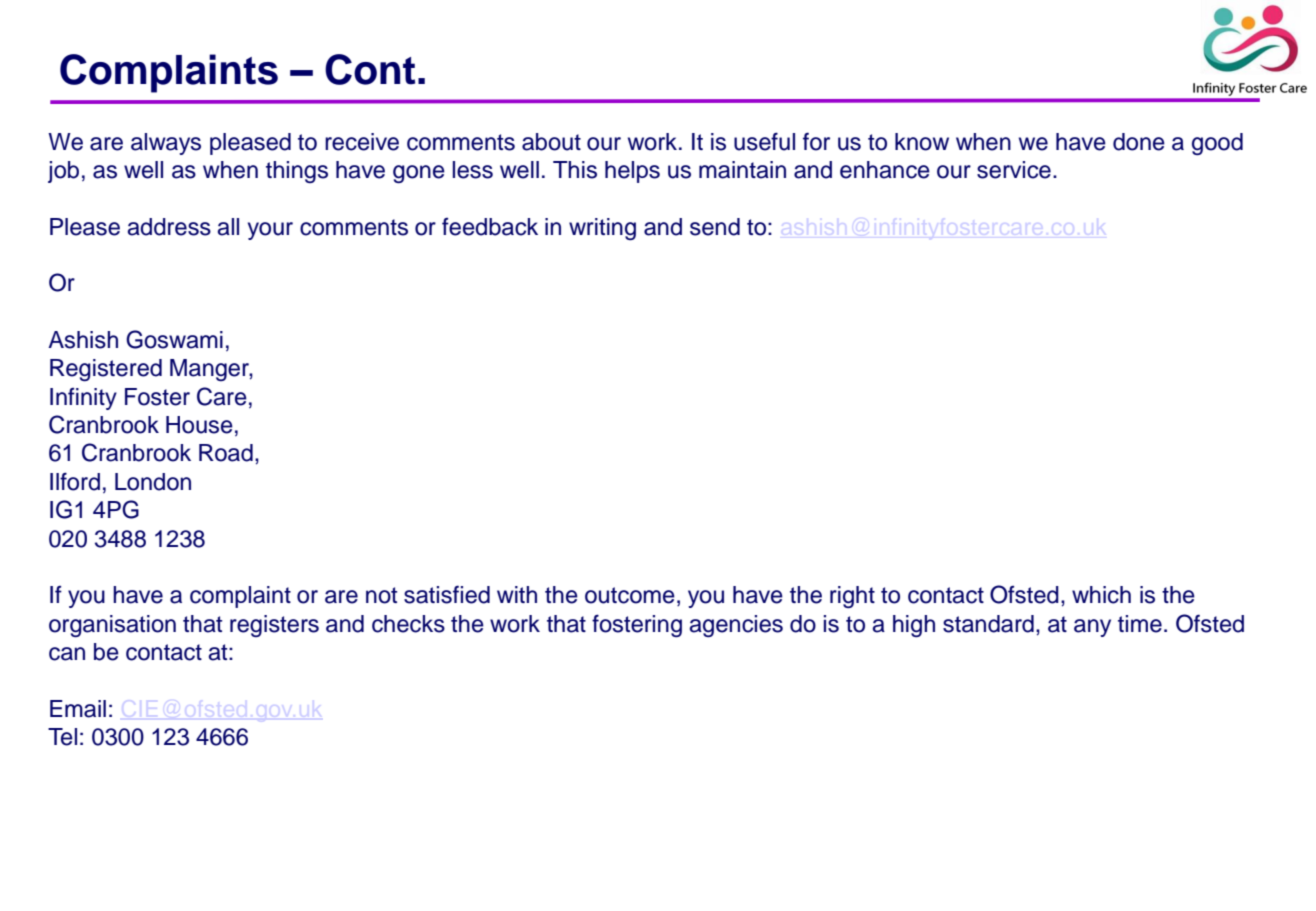  Describe the element at coordinates (199, 425) in the screenshot. I see `House` at that location.
